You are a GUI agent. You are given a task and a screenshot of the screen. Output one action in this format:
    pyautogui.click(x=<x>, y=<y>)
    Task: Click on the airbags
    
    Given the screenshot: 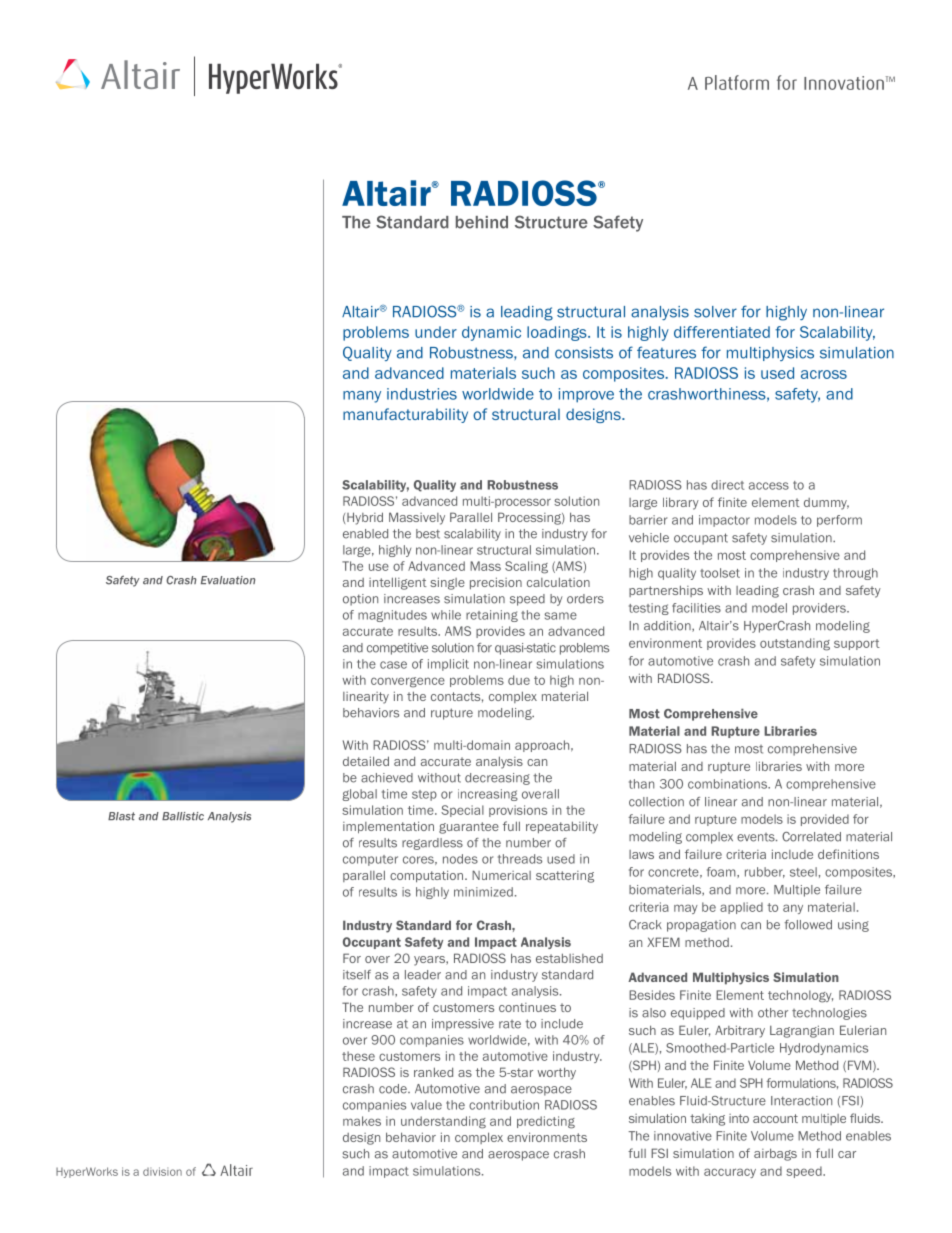 What is the action you would take?
    pyautogui.click(x=775, y=1154)
